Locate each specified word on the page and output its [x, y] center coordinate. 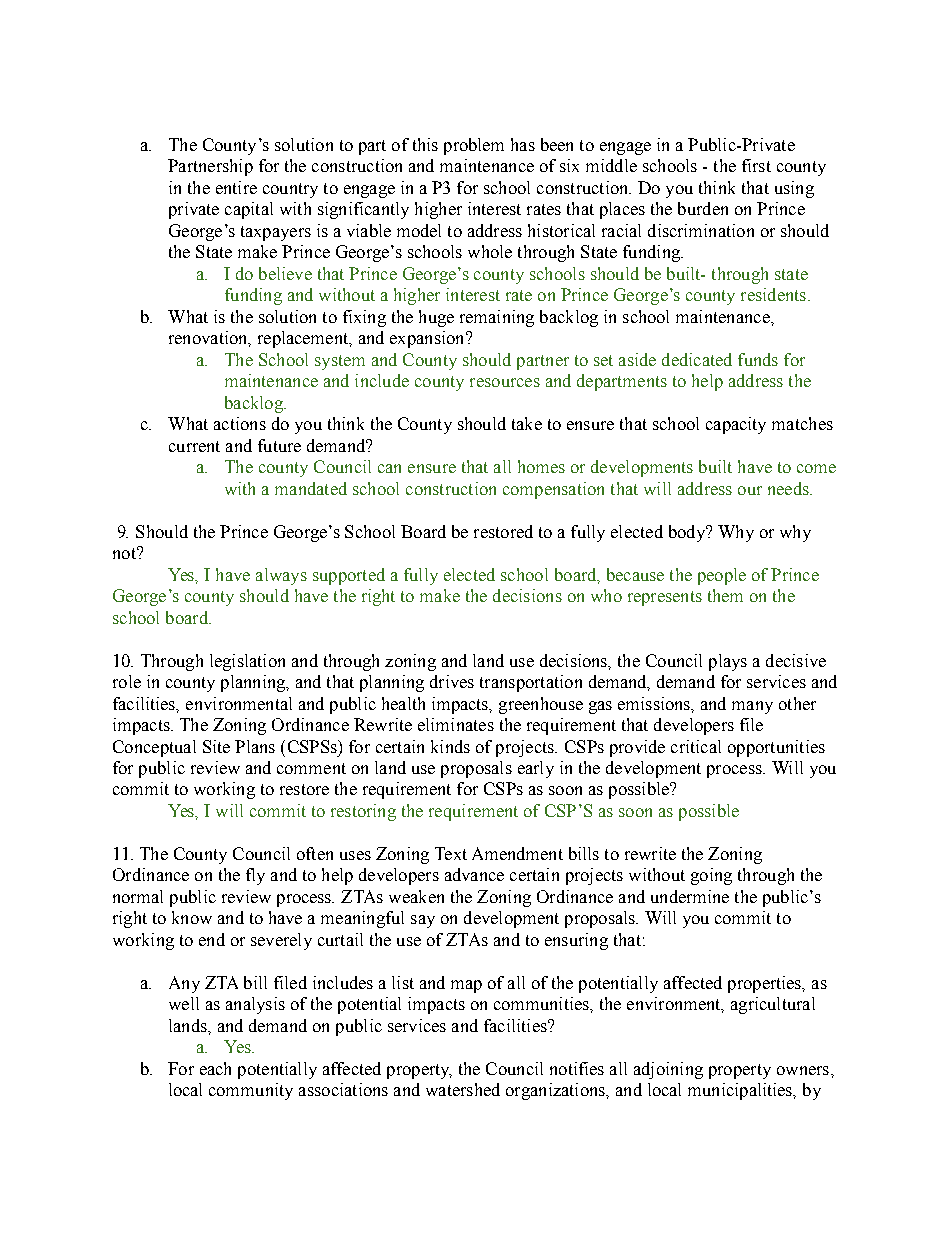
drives [452, 681]
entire [236, 187]
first [756, 165]
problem [474, 146]
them [725, 595]
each [215, 1068]
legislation [247, 662]
